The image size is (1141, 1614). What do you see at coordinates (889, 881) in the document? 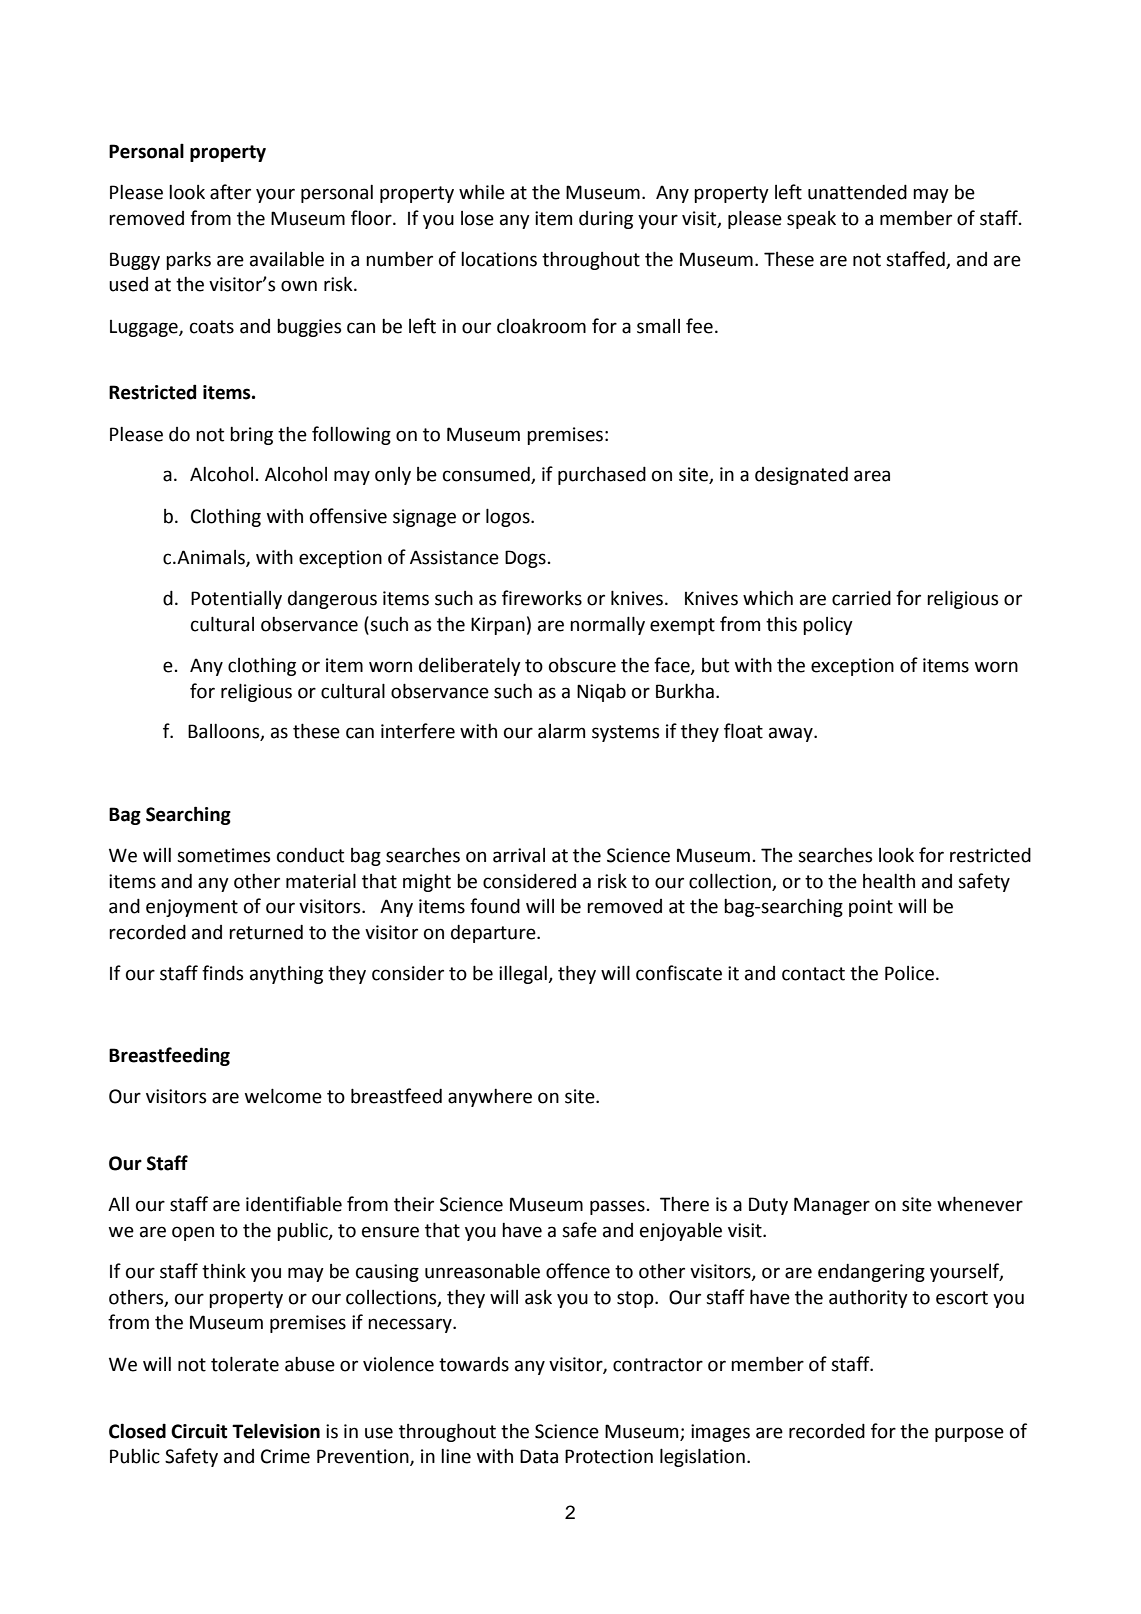
I see `health` at bounding box center [889, 881].
